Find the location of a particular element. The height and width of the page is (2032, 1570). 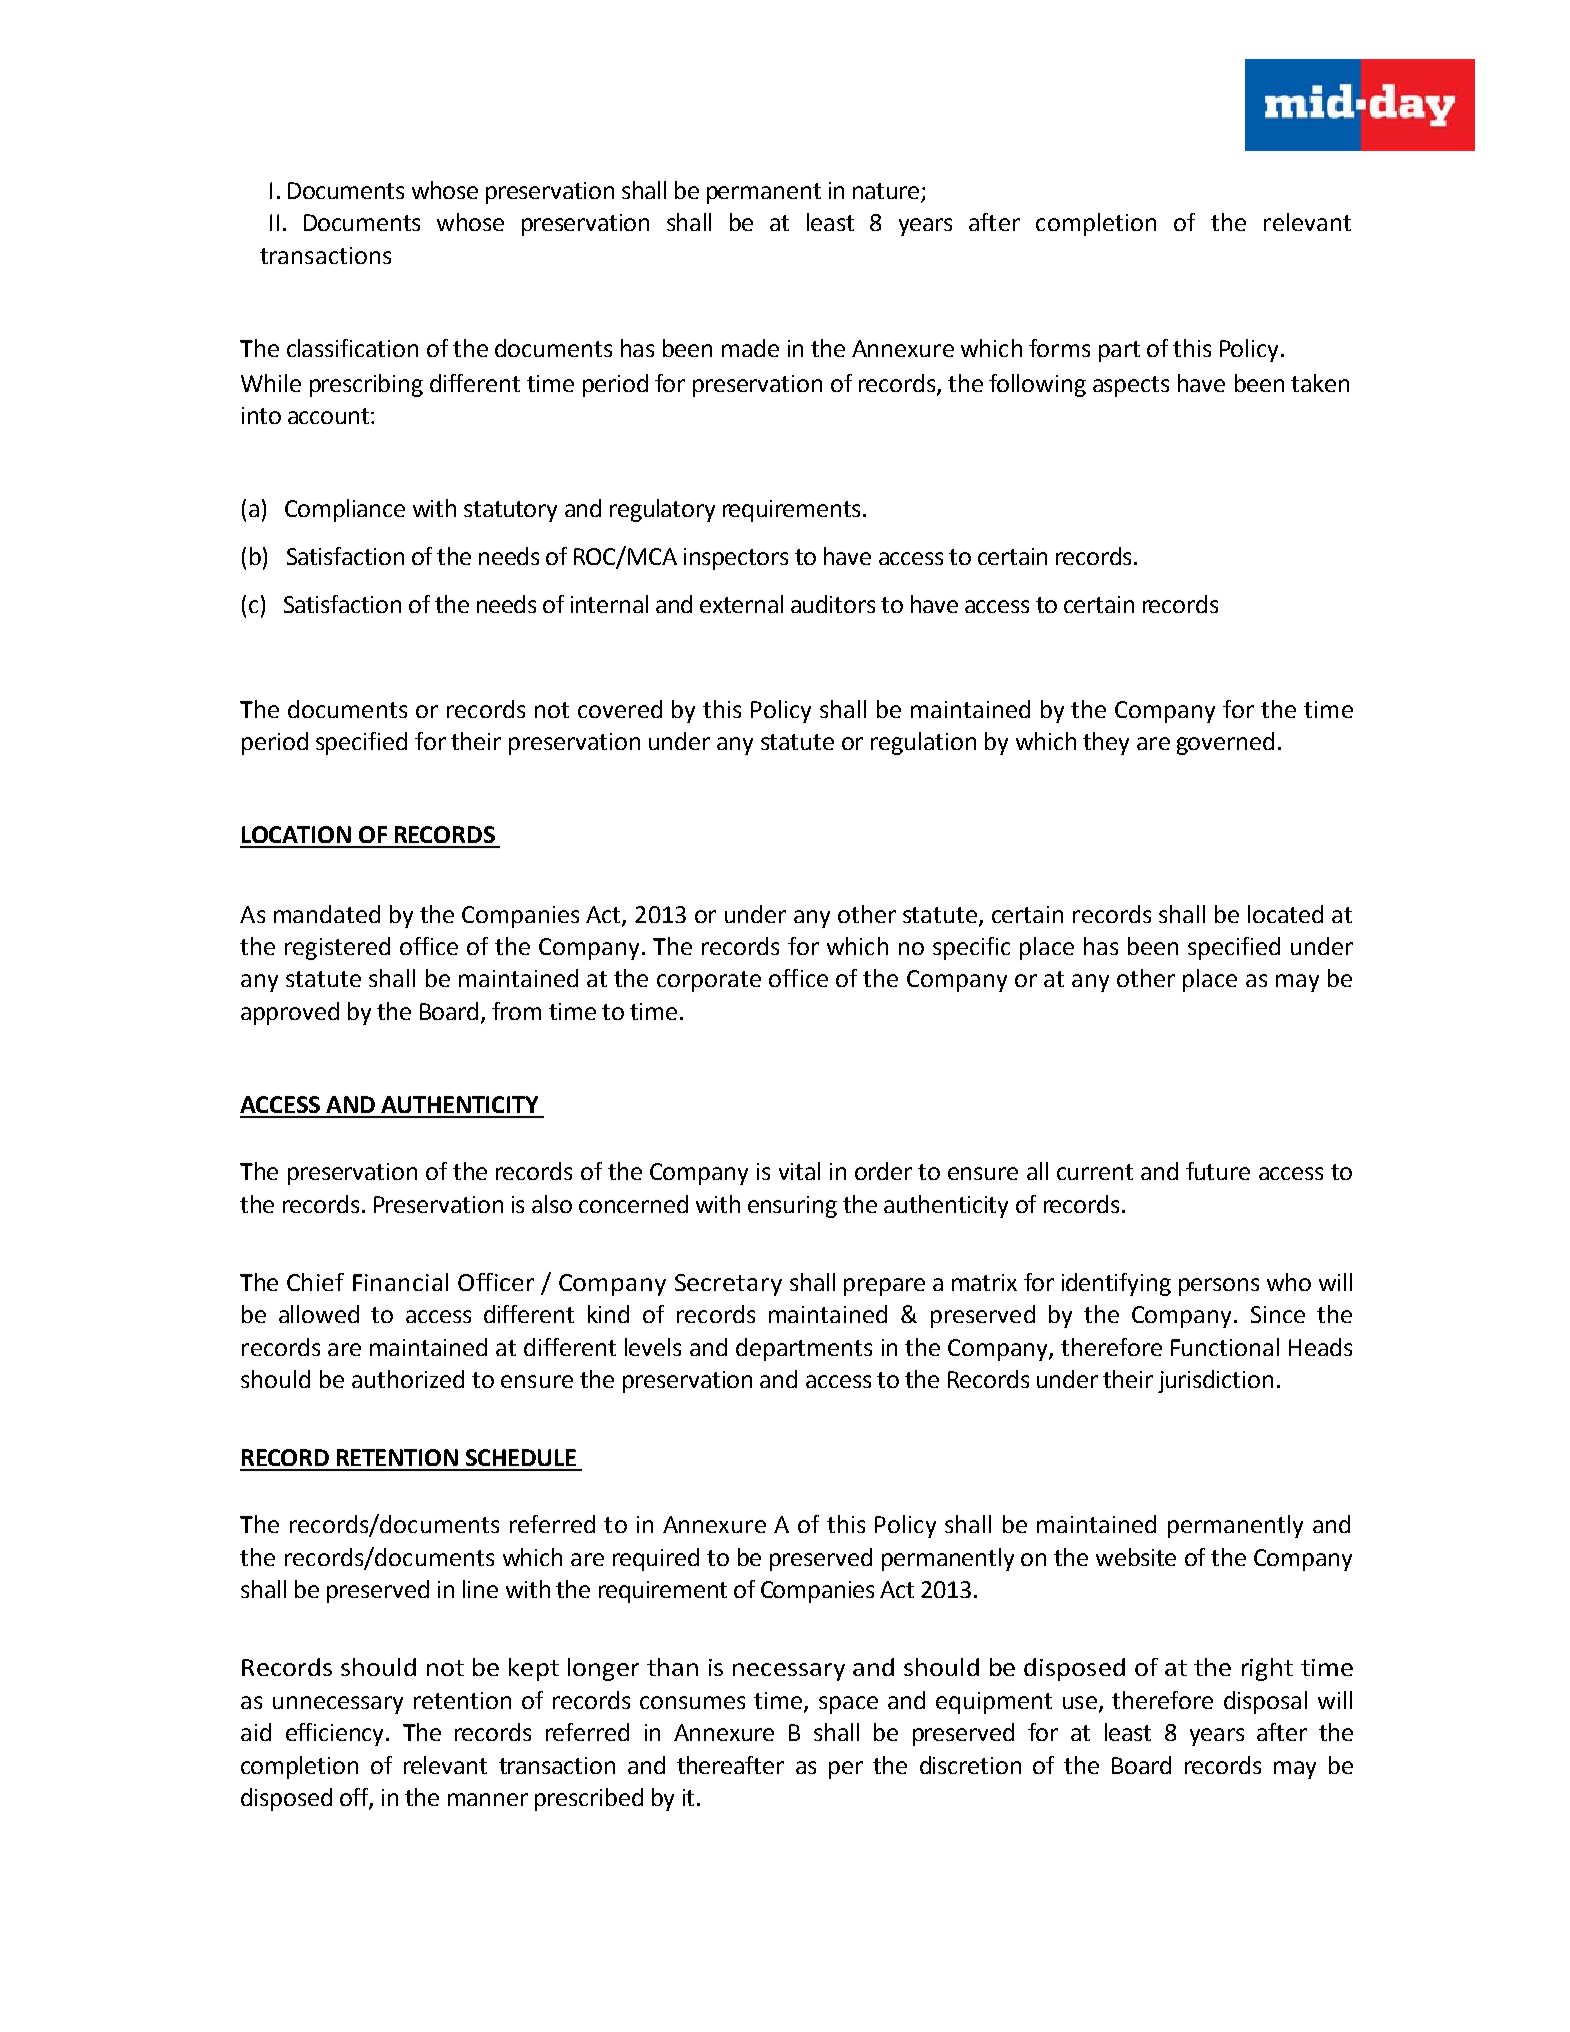

nature is located at coordinates (887, 192).
